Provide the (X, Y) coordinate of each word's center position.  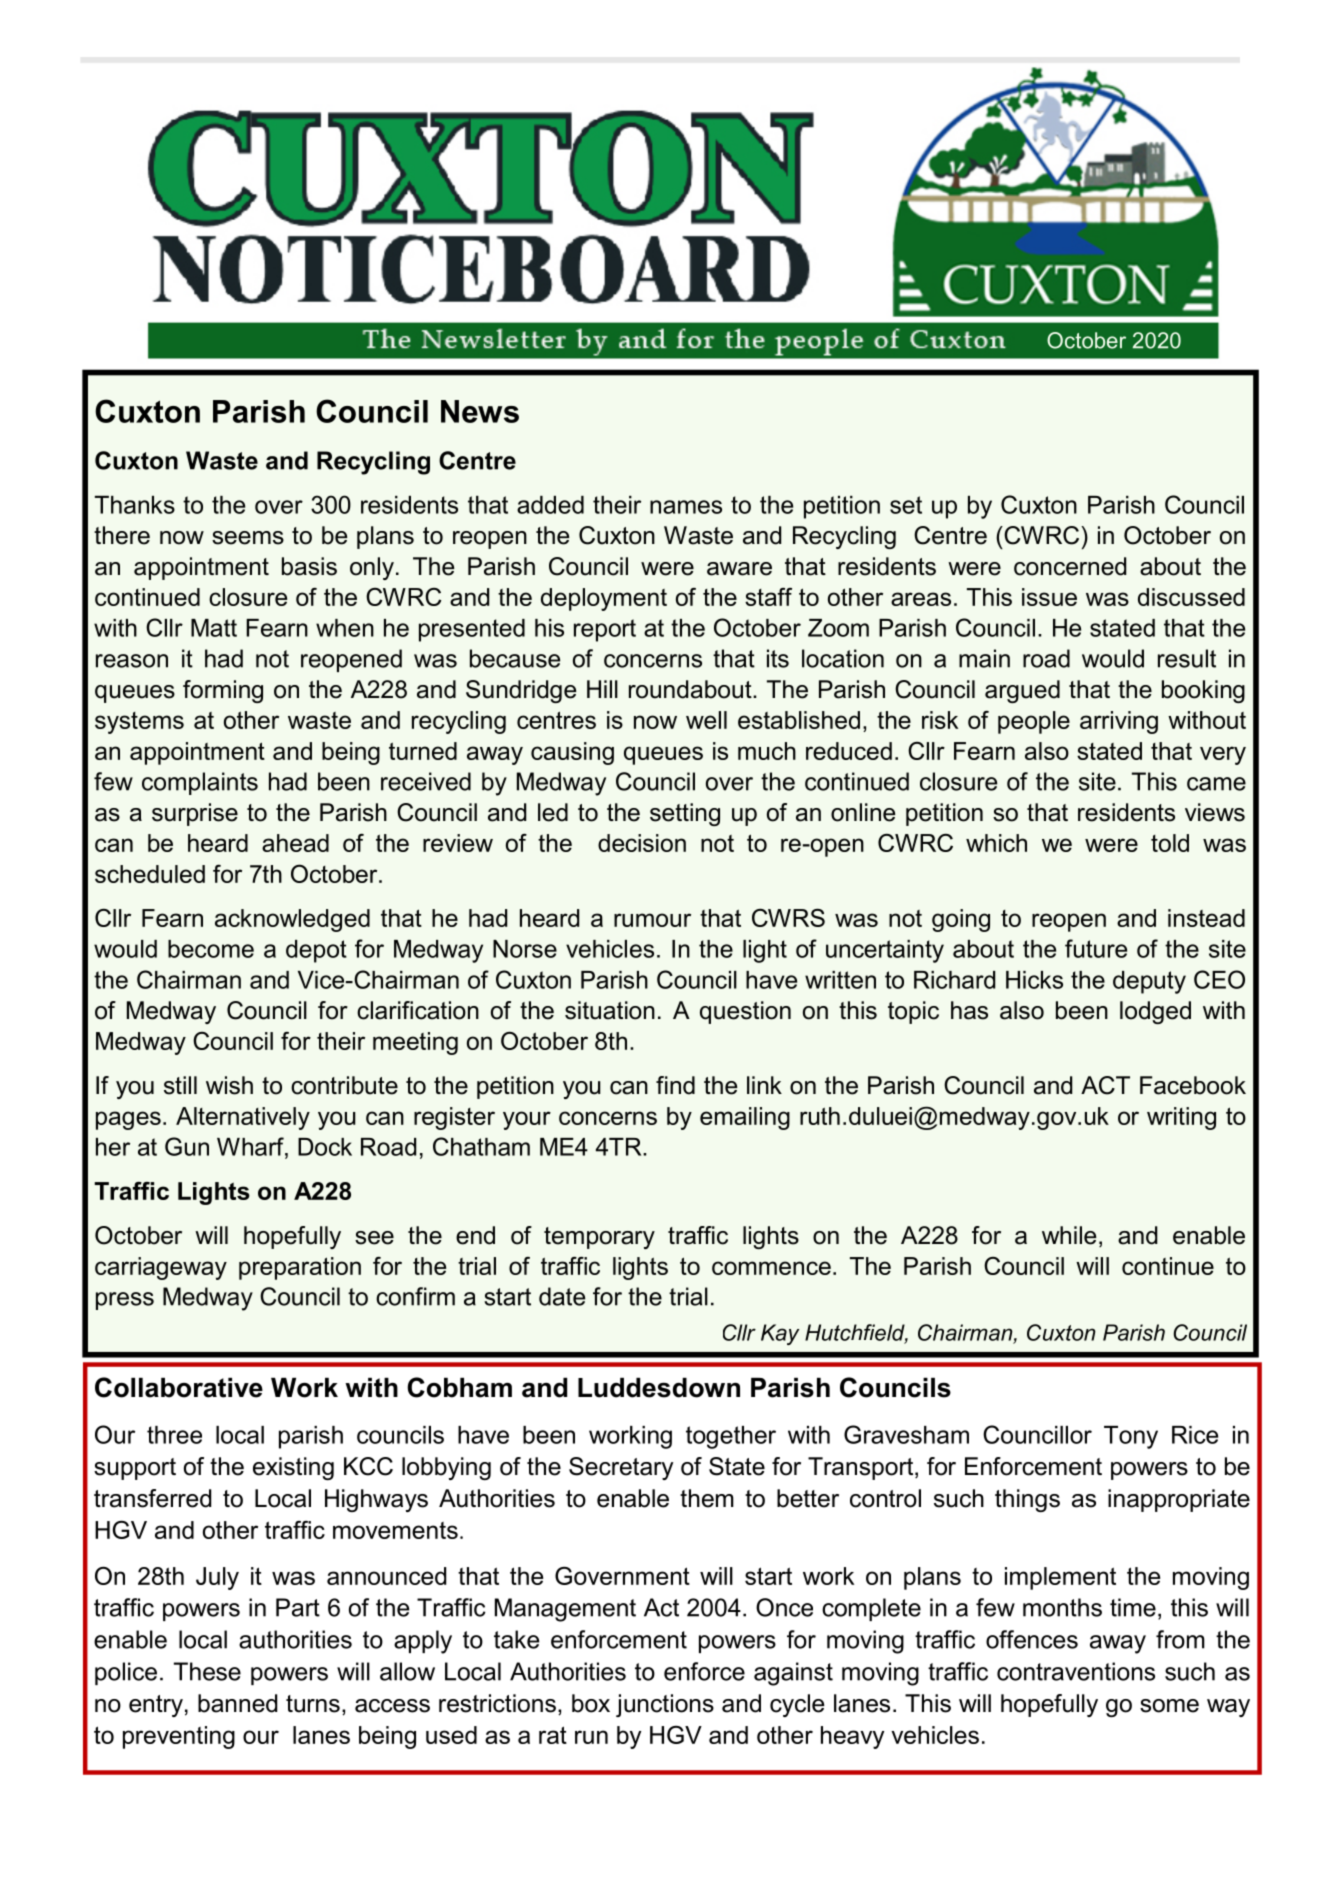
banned (237, 1703)
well (706, 720)
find (675, 1085)
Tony (1131, 1437)
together (731, 1437)
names (686, 507)
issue (1049, 597)
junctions (665, 1705)
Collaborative (179, 1387)
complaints (200, 783)
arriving (1119, 722)
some (1169, 1706)
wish (229, 1085)
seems (248, 538)
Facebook (1193, 1085)
